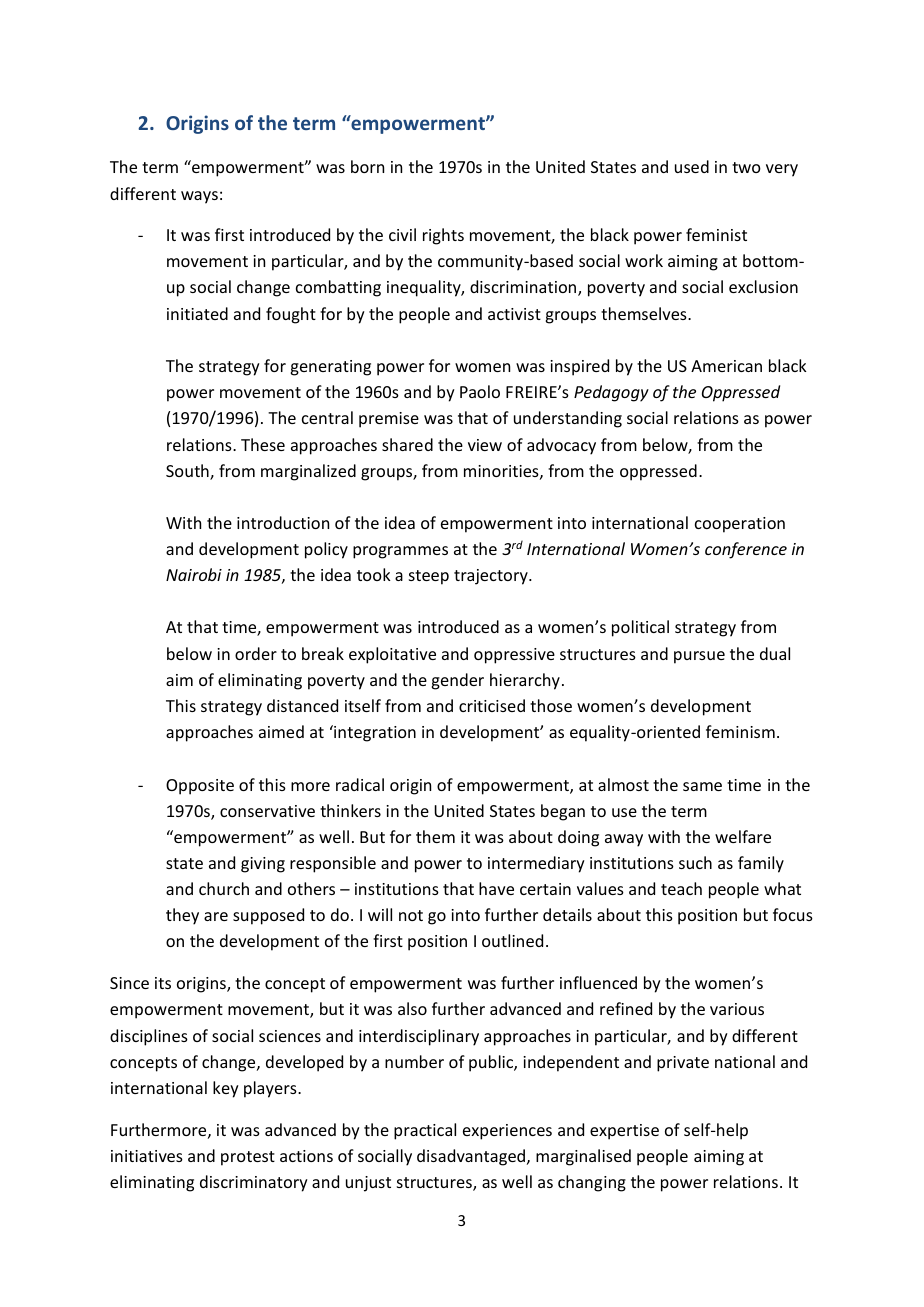 The image size is (924, 1307). Describe the element at coordinates (746, 550) in the document. I see `conference` at that location.
